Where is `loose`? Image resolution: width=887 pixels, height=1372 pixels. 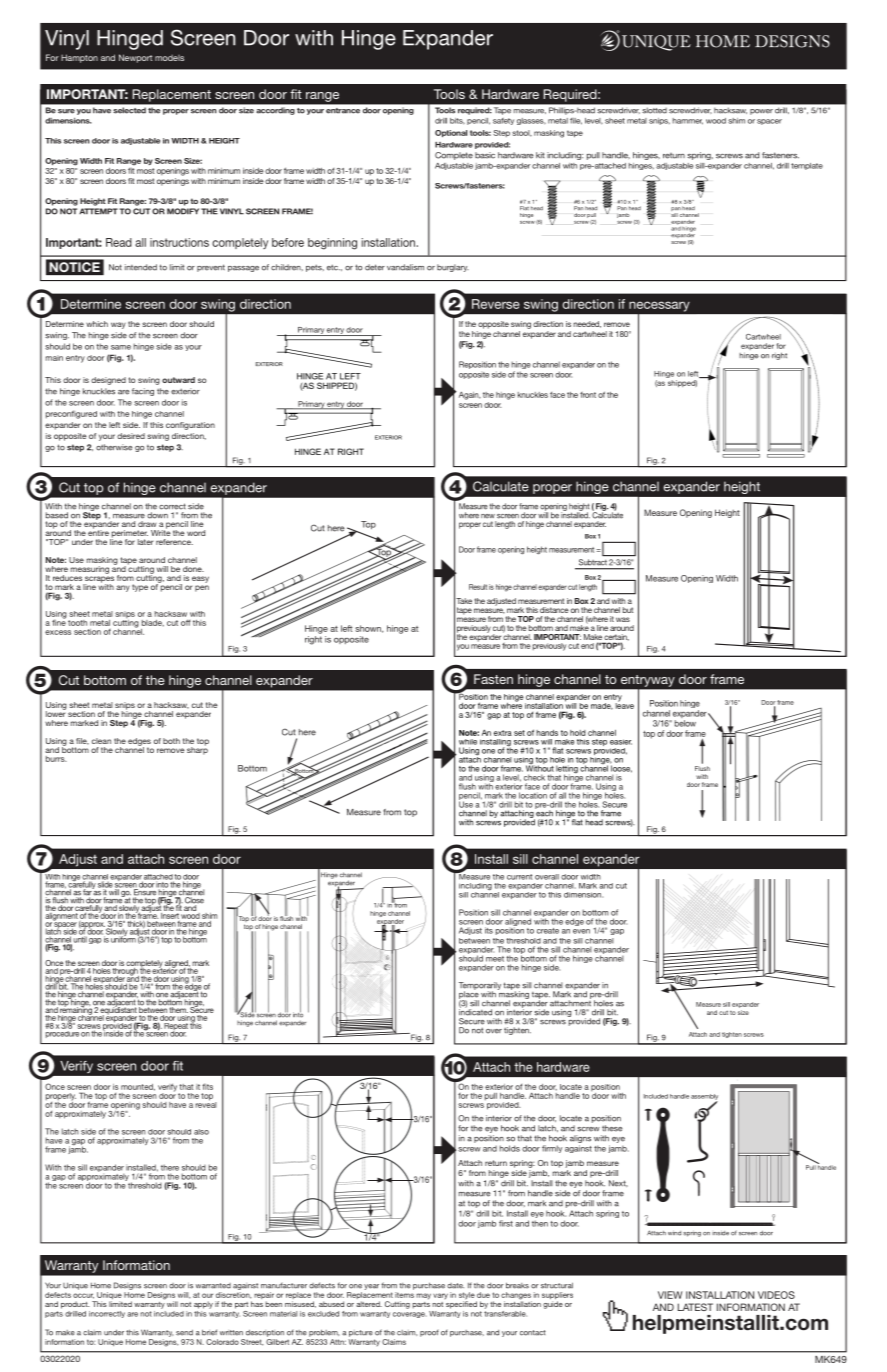 loose is located at coordinates (621, 768).
